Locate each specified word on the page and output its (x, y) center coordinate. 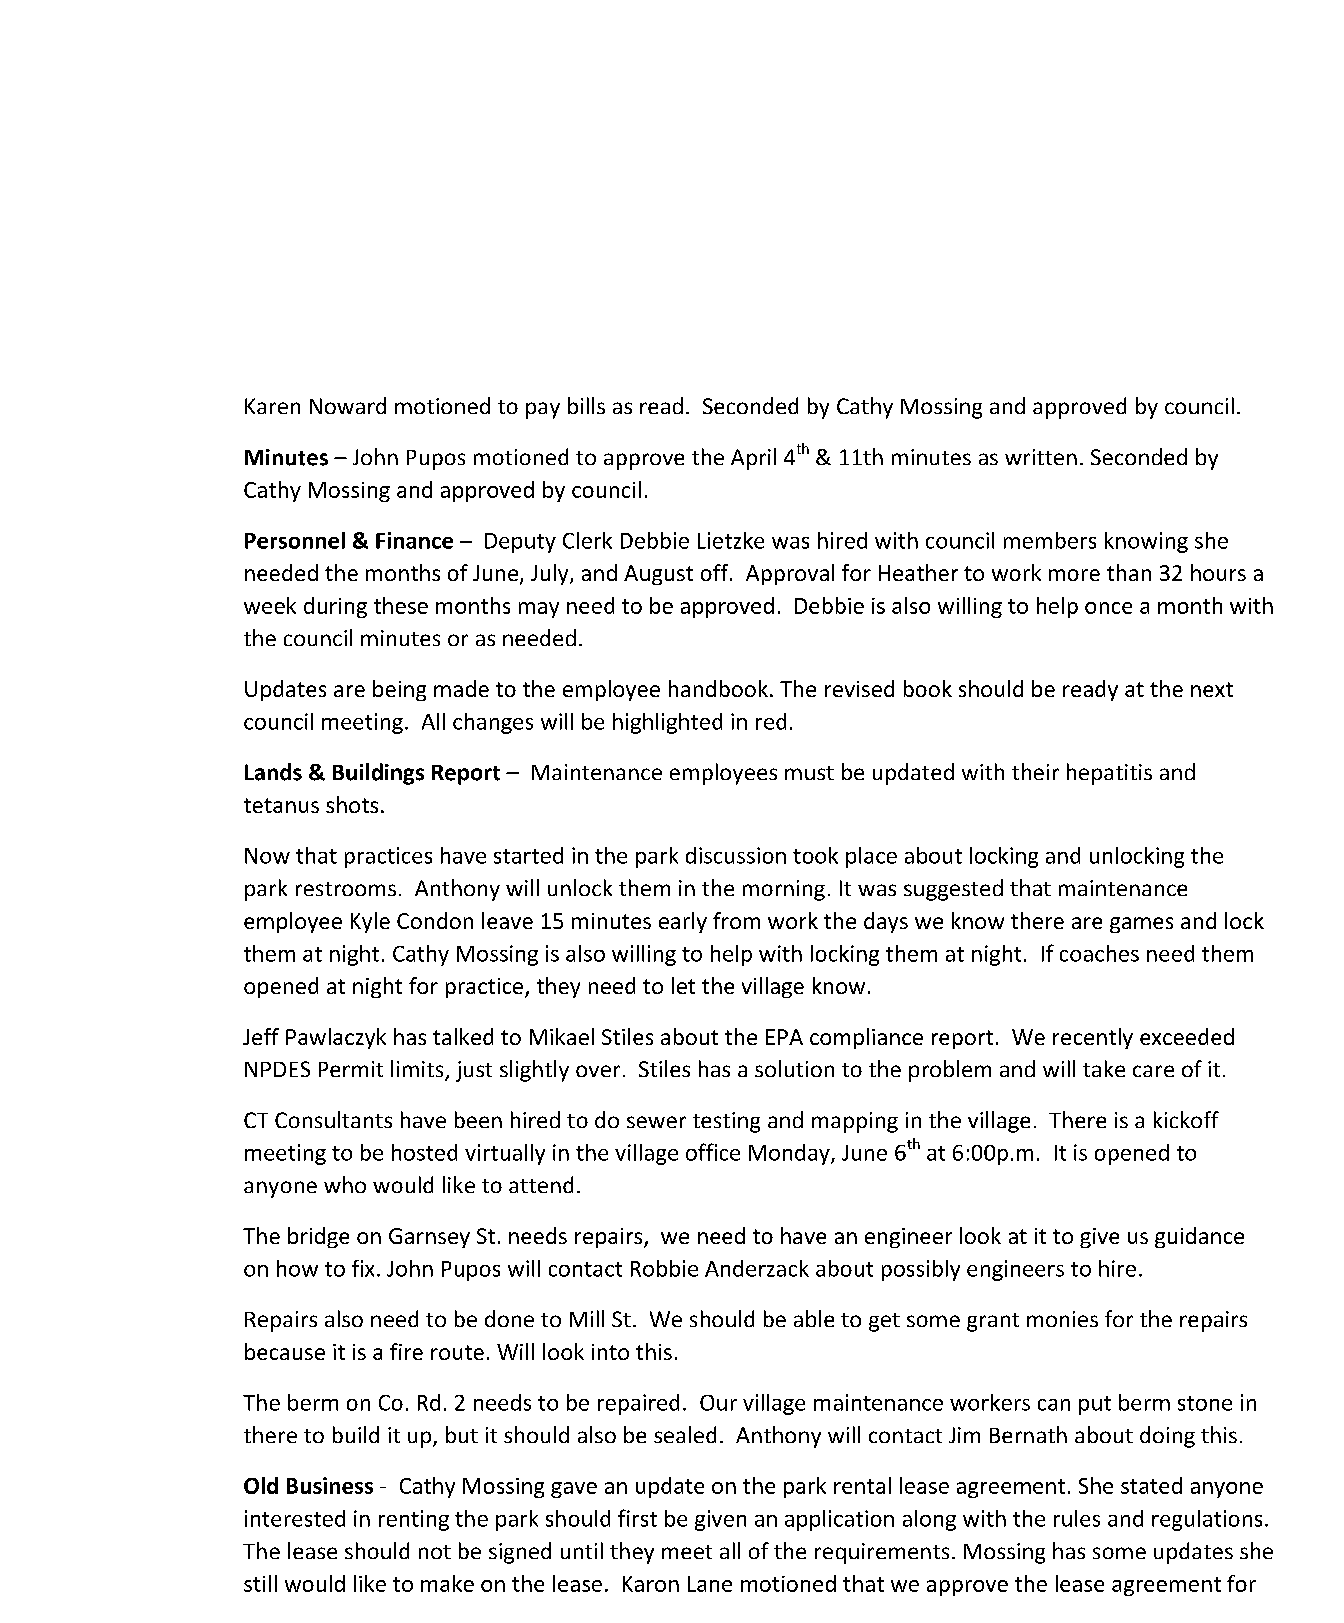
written (1041, 457)
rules (1077, 1518)
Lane (710, 1584)
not (435, 1552)
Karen (272, 406)
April (753, 459)
